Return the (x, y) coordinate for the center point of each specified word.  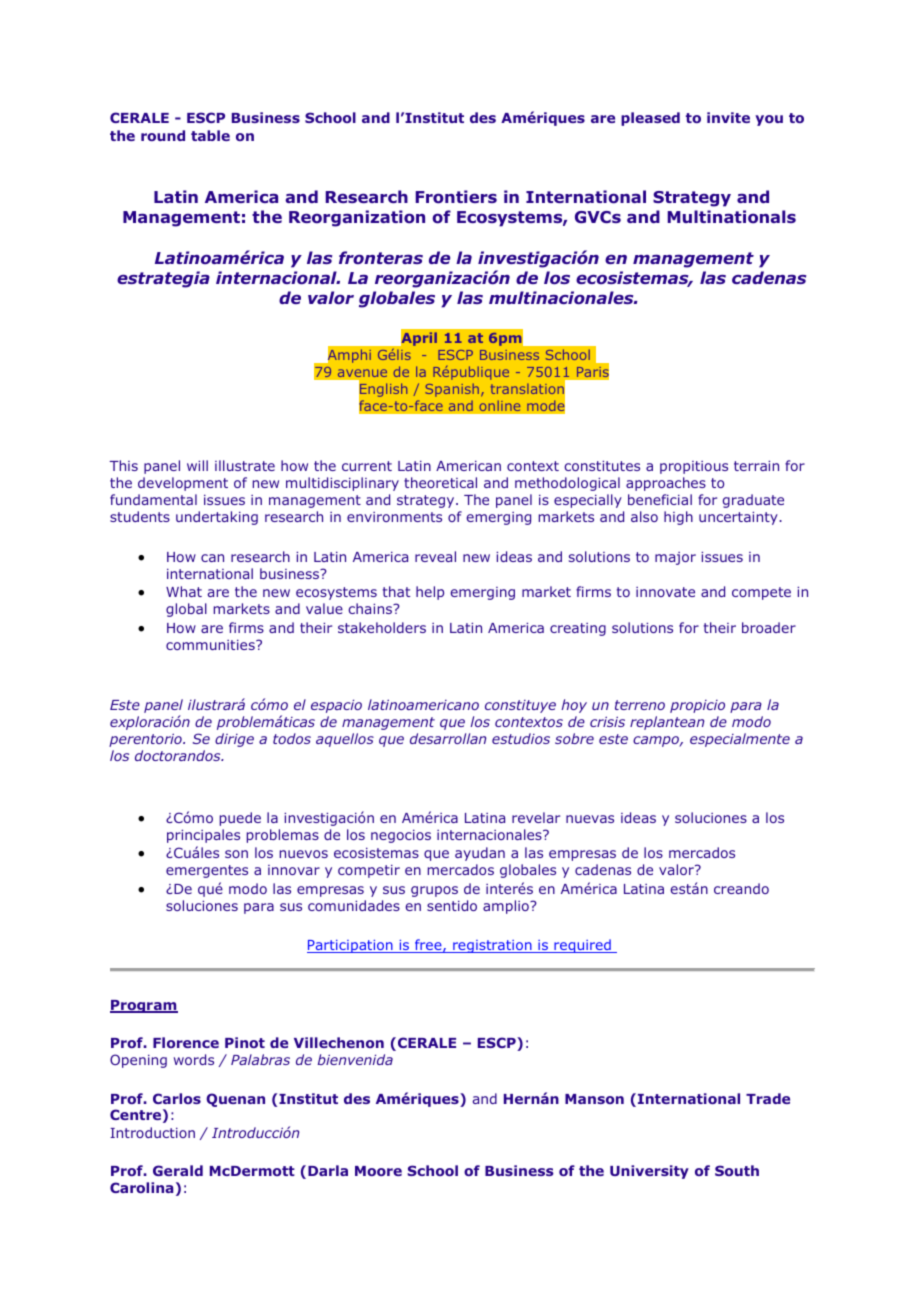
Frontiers (456, 197)
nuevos (304, 854)
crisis (607, 722)
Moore (378, 1171)
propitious (694, 467)
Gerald (178, 1170)
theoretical (440, 482)
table (210, 135)
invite (728, 117)
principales (203, 836)
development (183, 484)
